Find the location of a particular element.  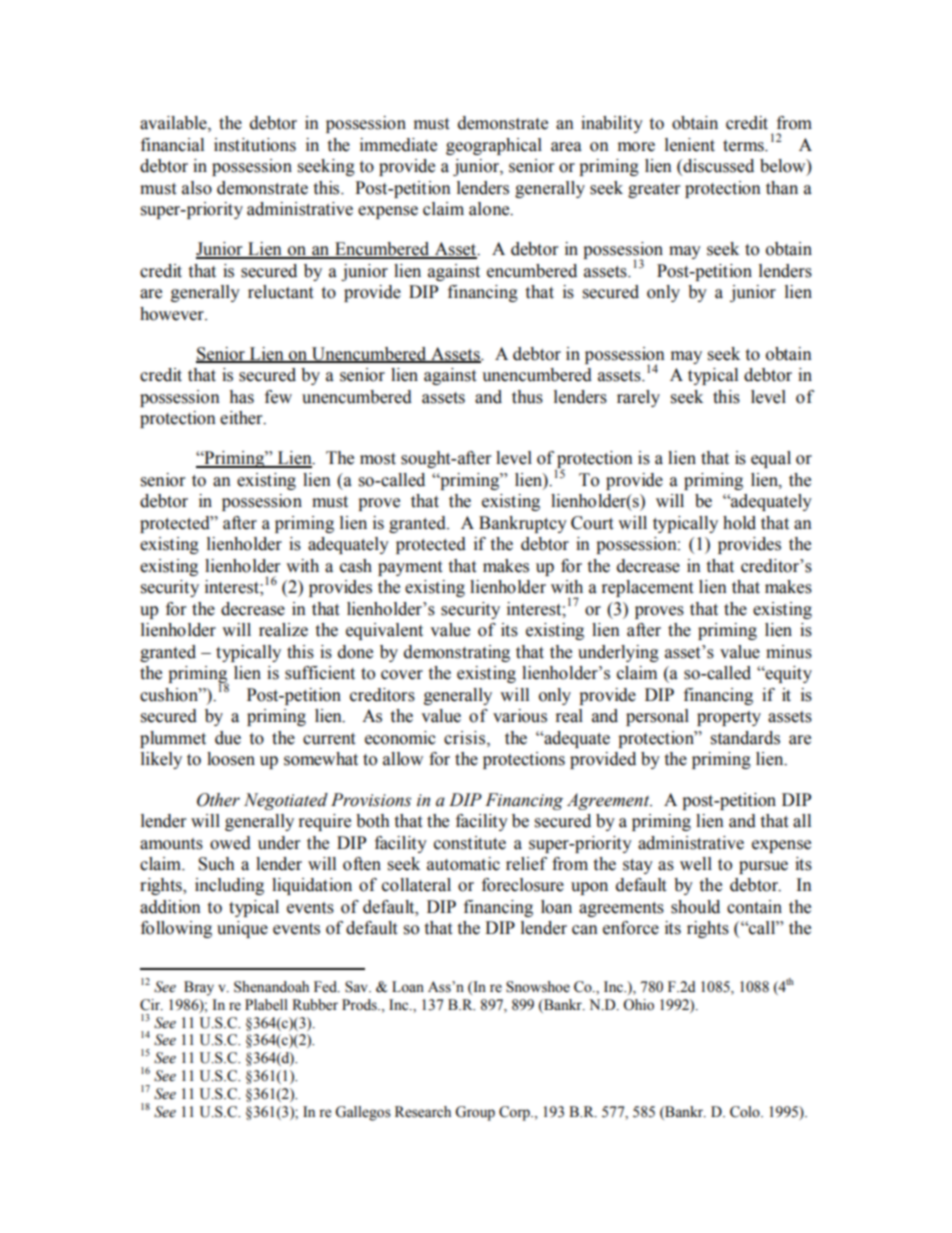

sufficient is located at coordinates (320, 673).
